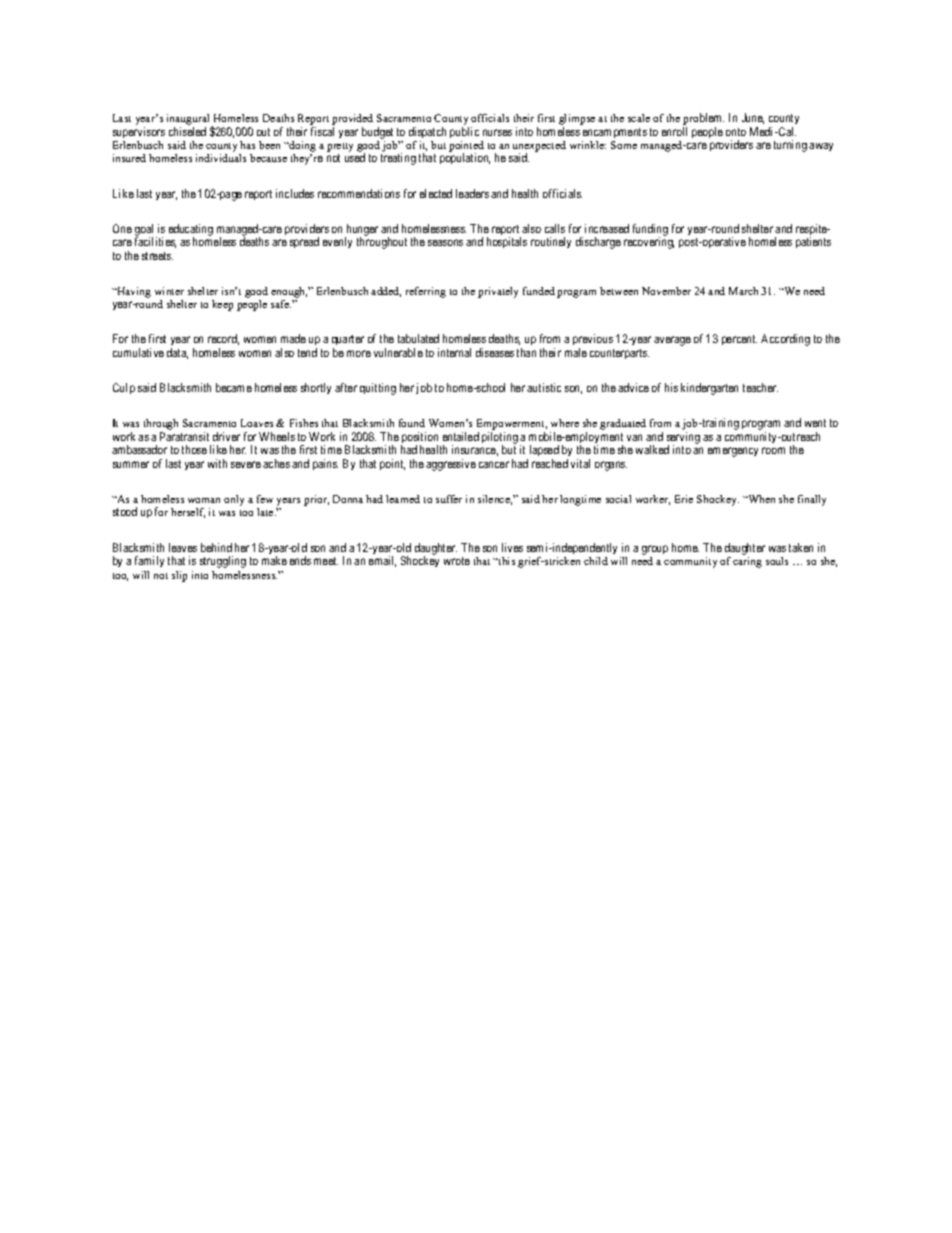 Image resolution: width=952 pixels, height=1233 pixels. I want to click on public, so click(464, 132).
